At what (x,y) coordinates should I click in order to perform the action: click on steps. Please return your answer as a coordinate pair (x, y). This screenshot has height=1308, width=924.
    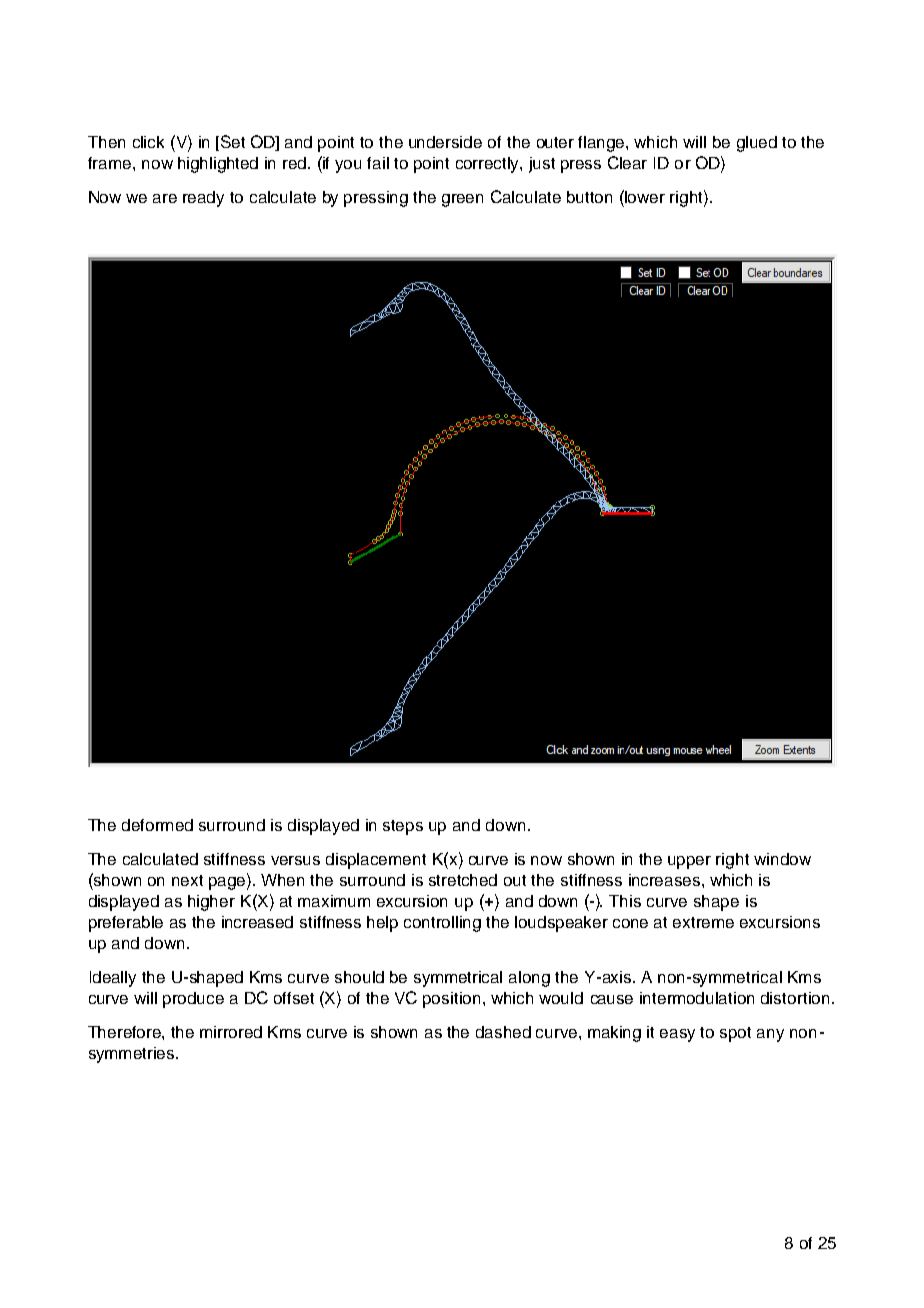
    Looking at the image, I should click on (403, 827).
